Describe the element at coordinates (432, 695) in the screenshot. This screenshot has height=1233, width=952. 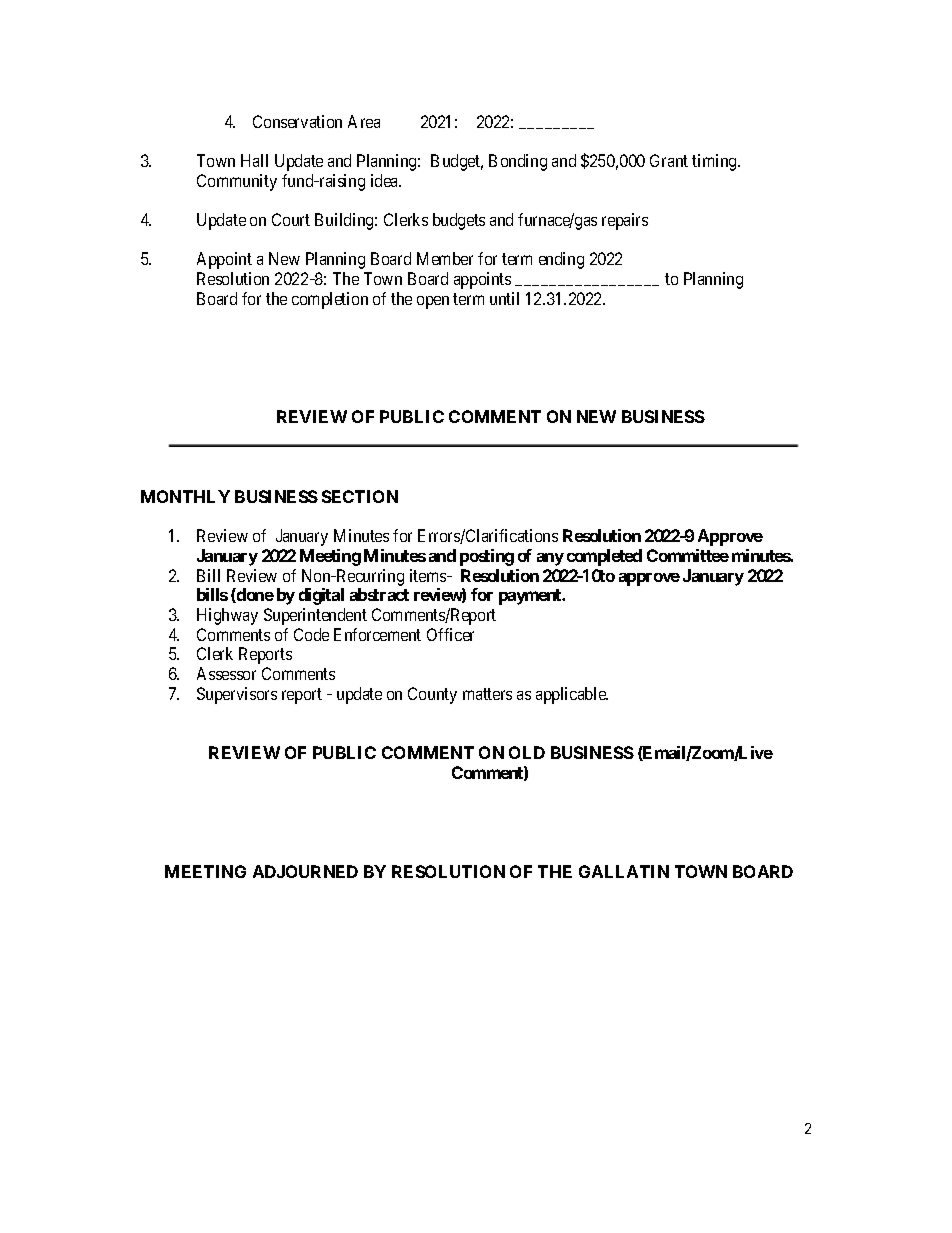
I see `County` at that location.
